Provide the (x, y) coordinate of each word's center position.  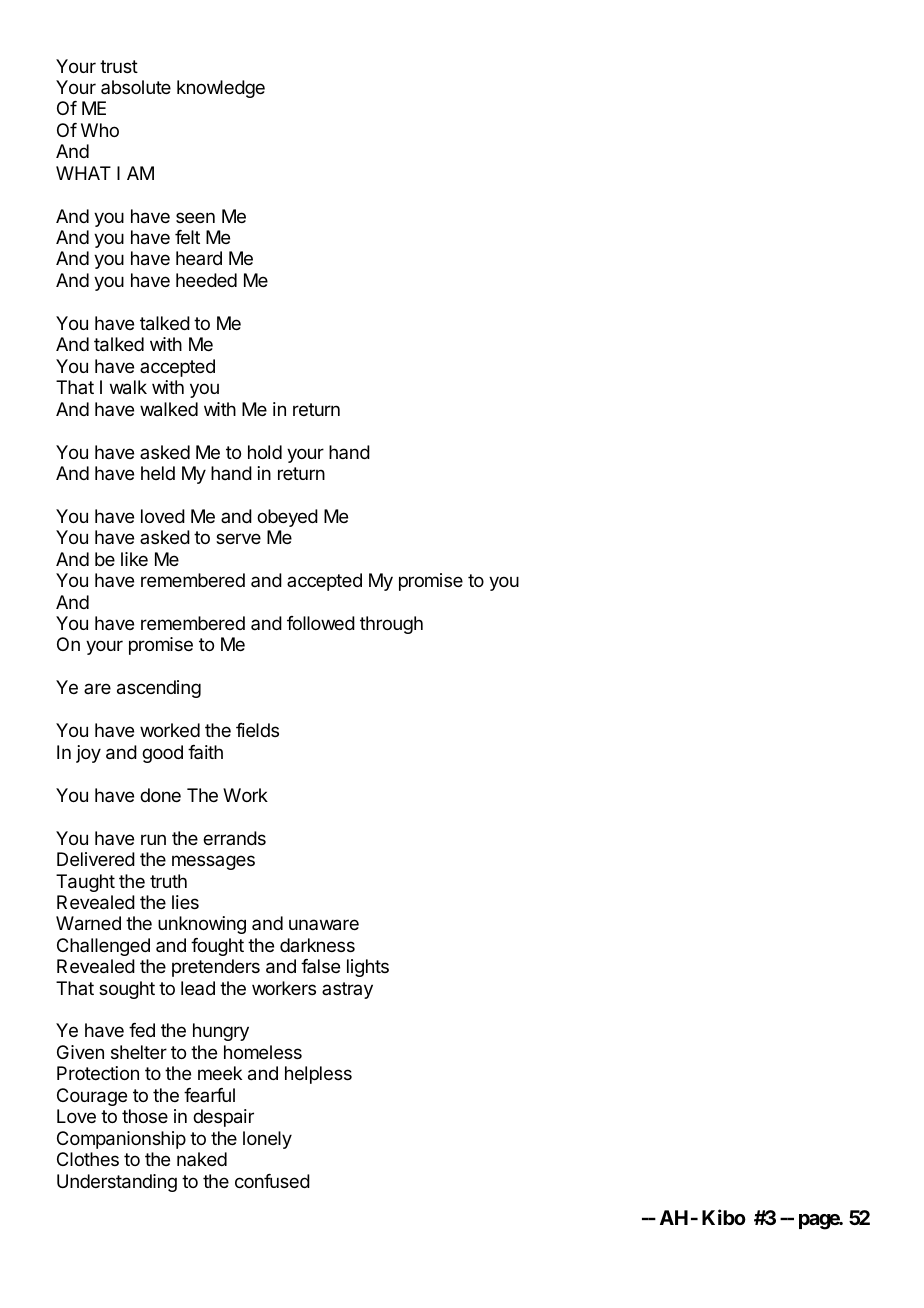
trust (119, 66)
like (134, 559)
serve (238, 538)
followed (321, 623)
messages (213, 862)
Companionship (121, 1140)
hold (265, 452)
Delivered (96, 859)
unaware (324, 925)
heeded (206, 280)
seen (195, 217)
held (158, 473)
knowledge (221, 89)
